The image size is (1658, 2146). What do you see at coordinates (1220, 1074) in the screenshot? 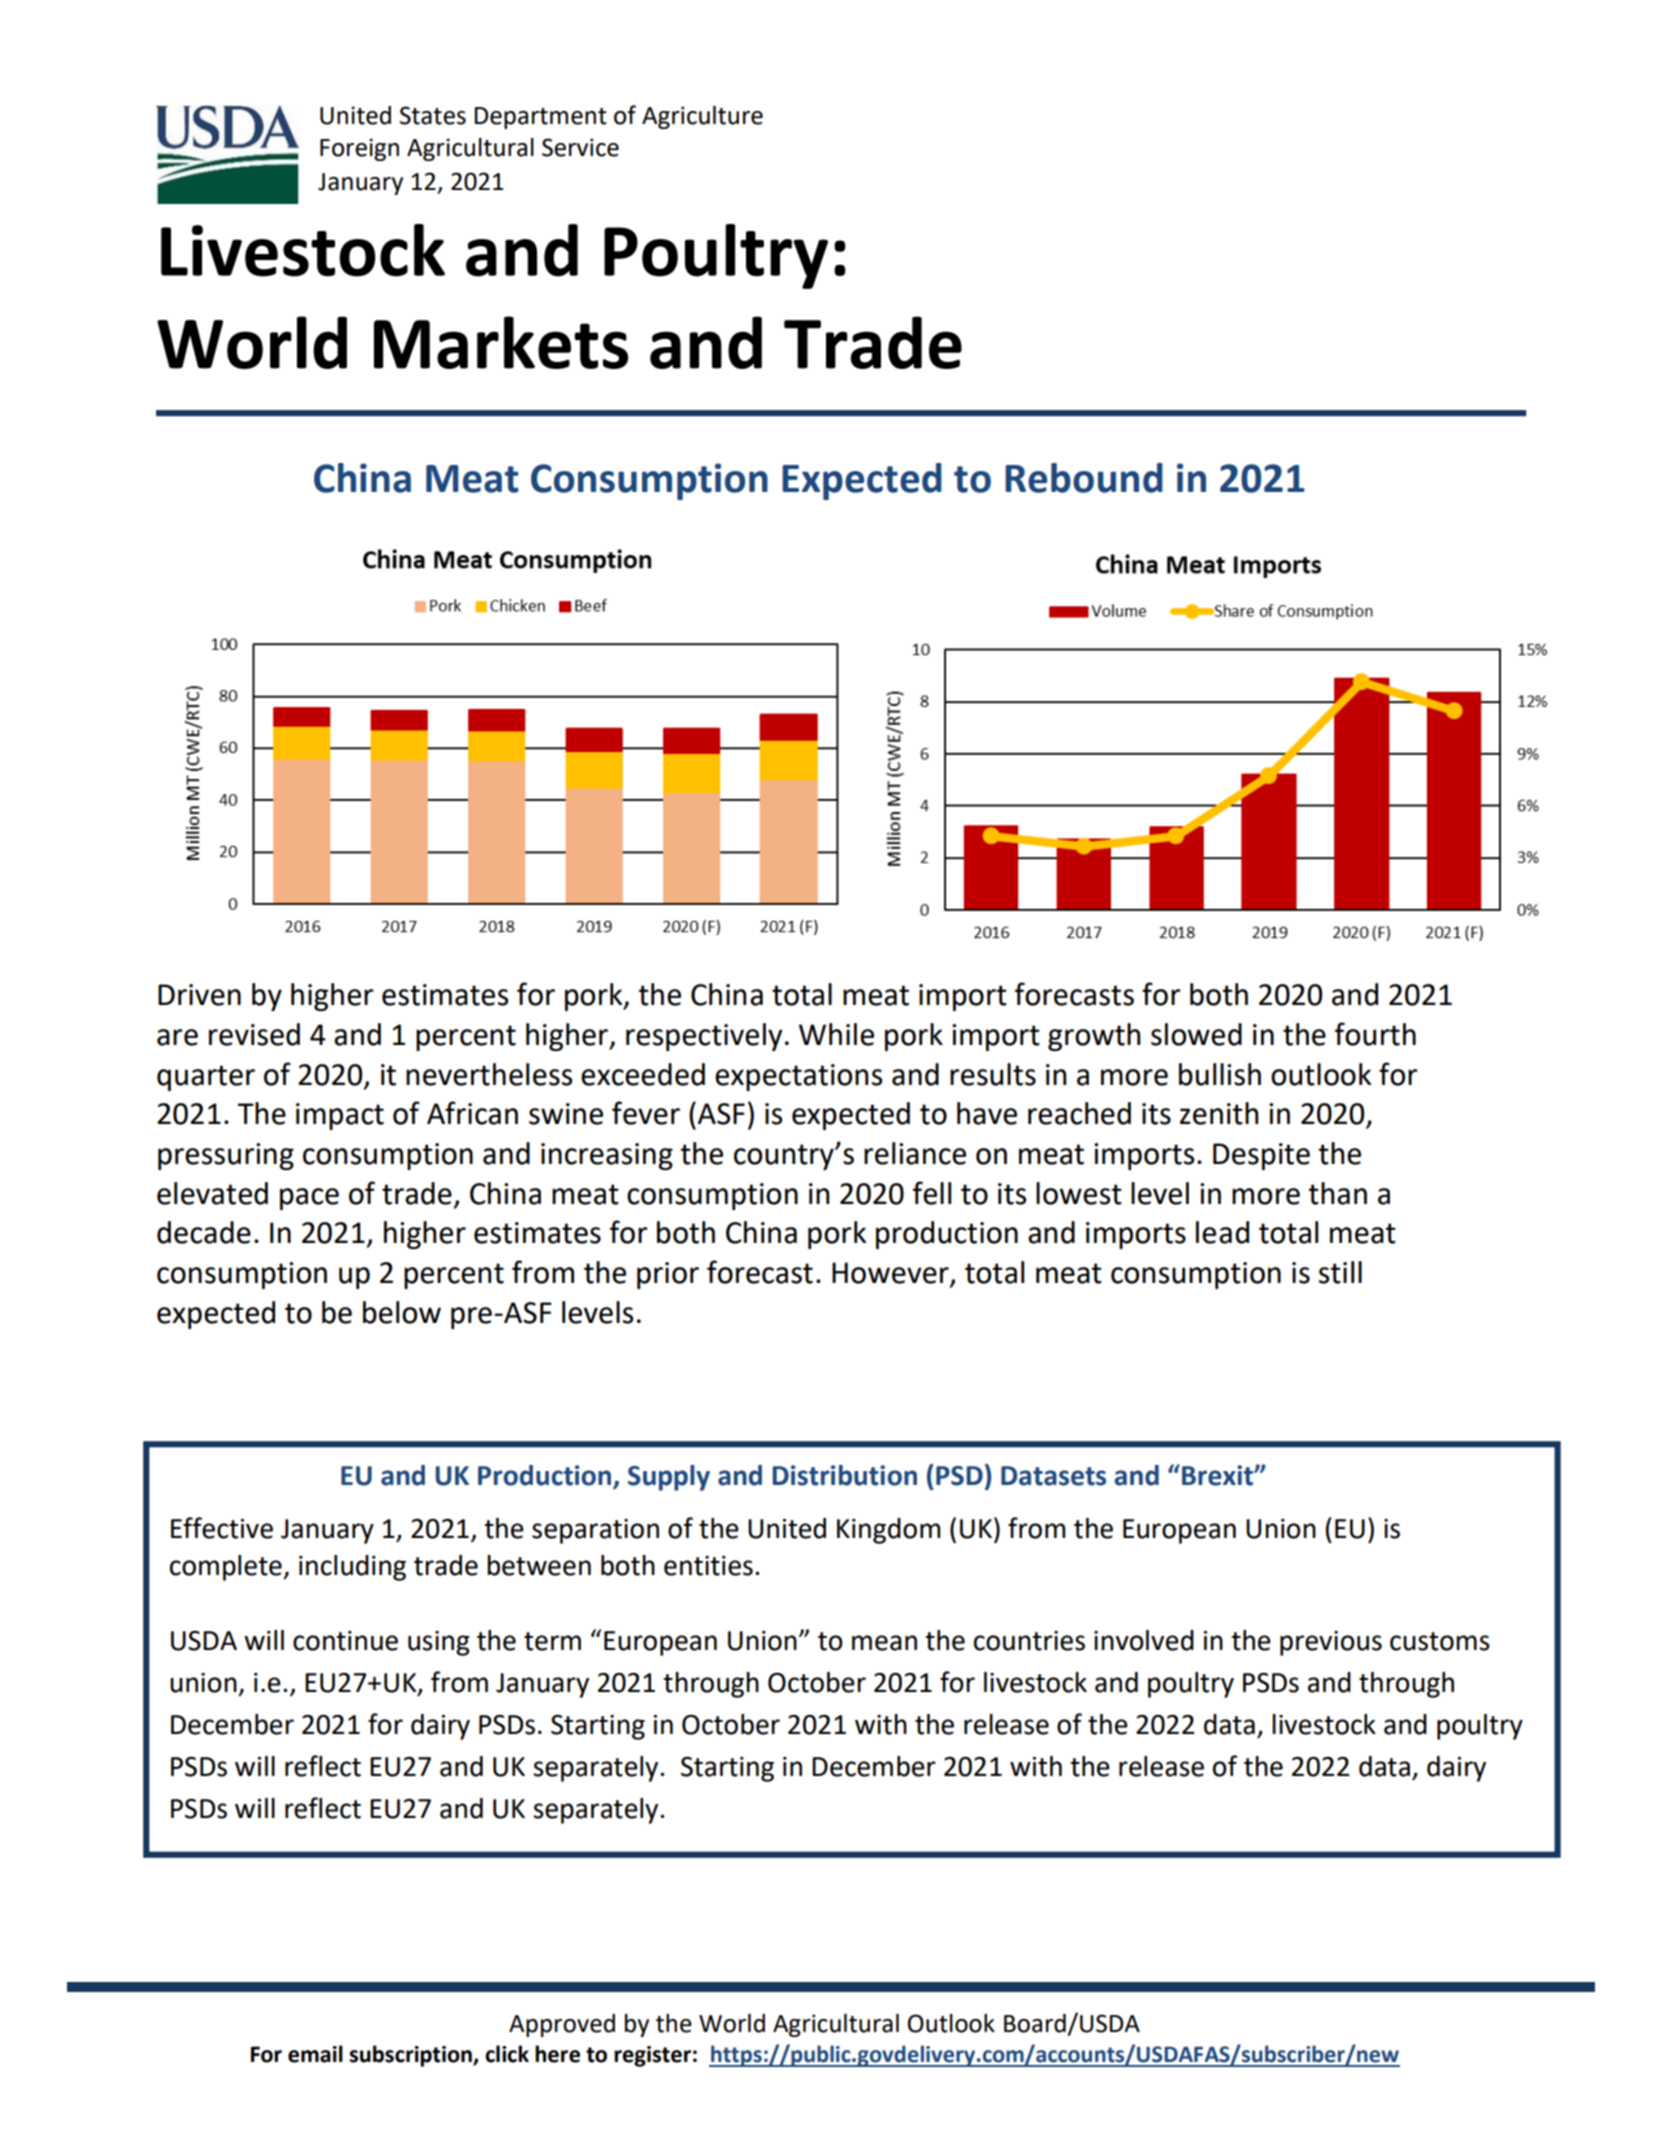
I see `bullish` at bounding box center [1220, 1074].
